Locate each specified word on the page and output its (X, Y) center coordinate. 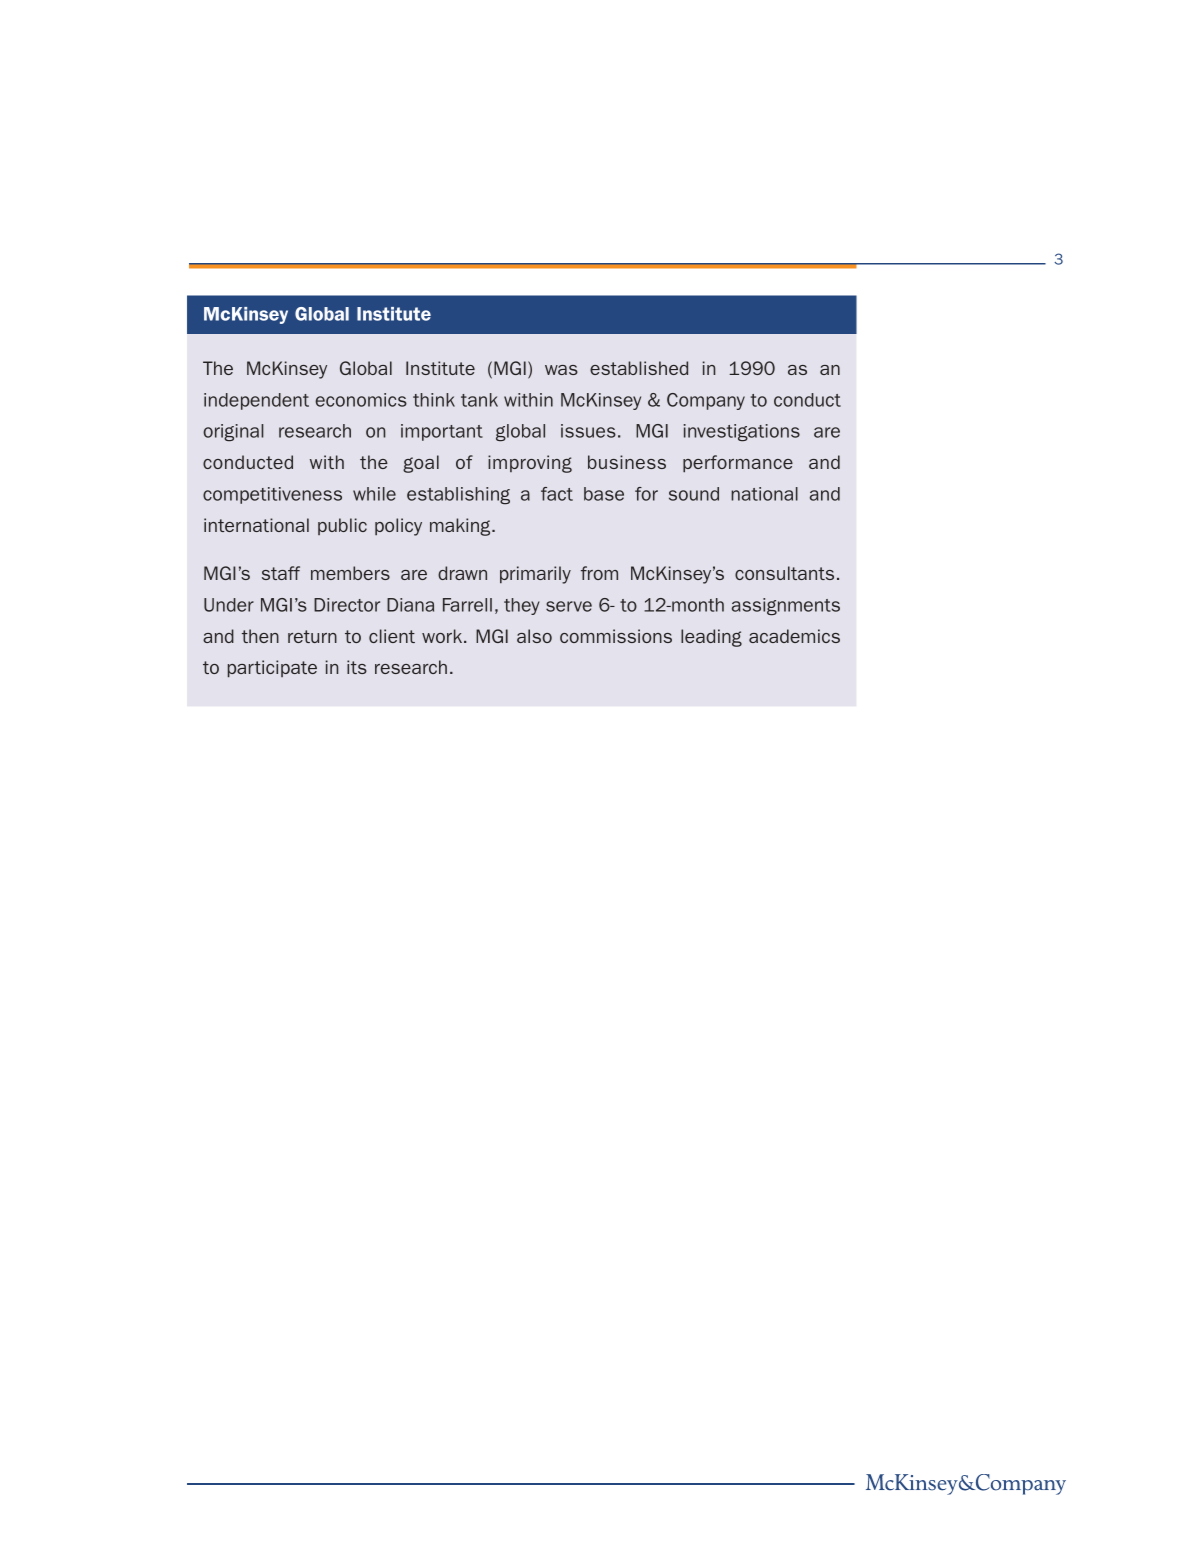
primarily (535, 575)
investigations (742, 433)
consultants (784, 573)
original (233, 433)
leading (711, 638)
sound (694, 494)
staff (281, 573)
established (639, 368)
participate (272, 669)
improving (530, 464)
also (534, 636)
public (342, 526)
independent (256, 401)
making (461, 527)
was (561, 370)
